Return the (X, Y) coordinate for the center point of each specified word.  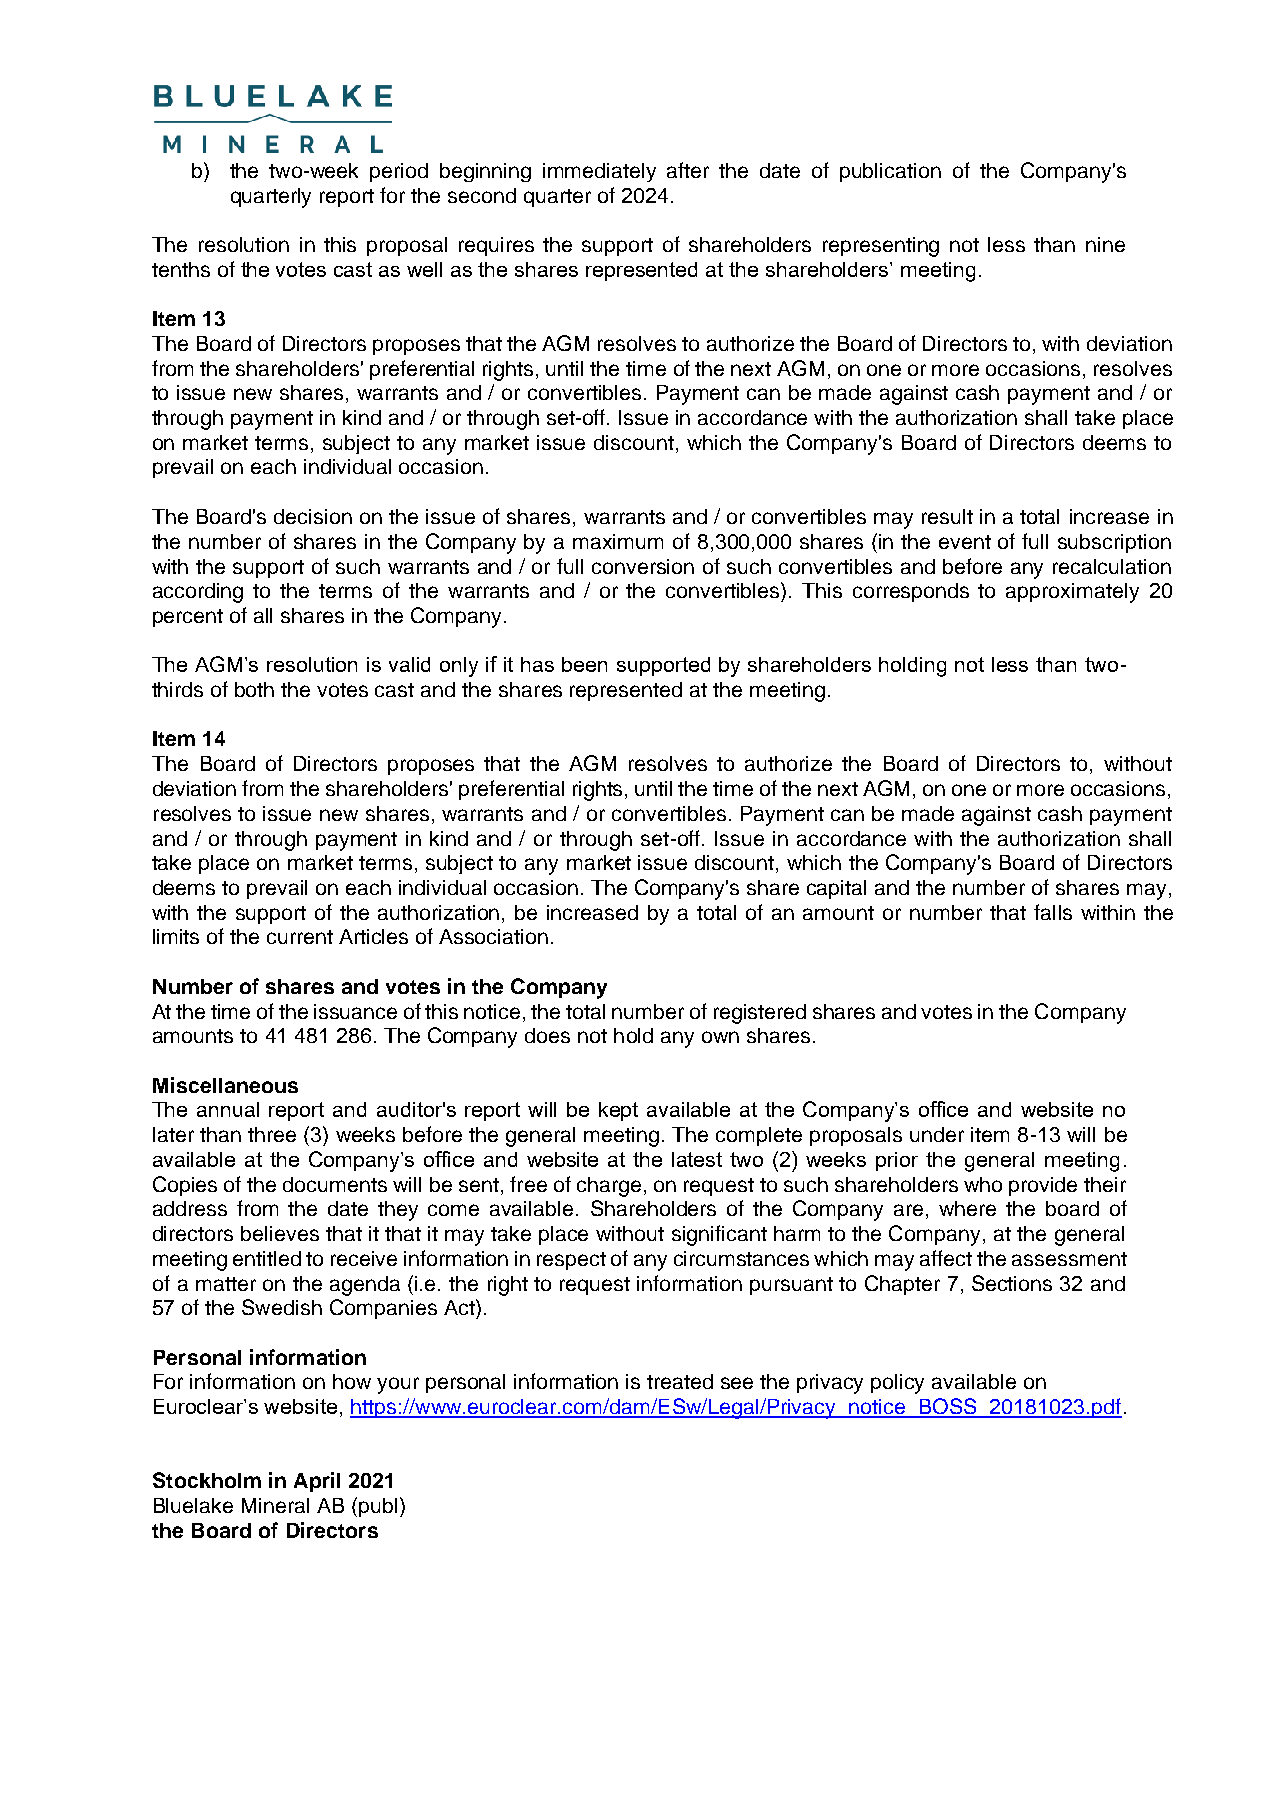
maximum (618, 541)
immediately (599, 172)
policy (897, 1384)
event (965, 542)
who (983, 1184)
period (399, 172)
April (317, 1482)
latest (697, 1159)
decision (313, 516)
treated (680, 1381)
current (300, 937)
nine (1105, 244)
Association (493, 936)
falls (1053, 912)
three (272, 1134)
